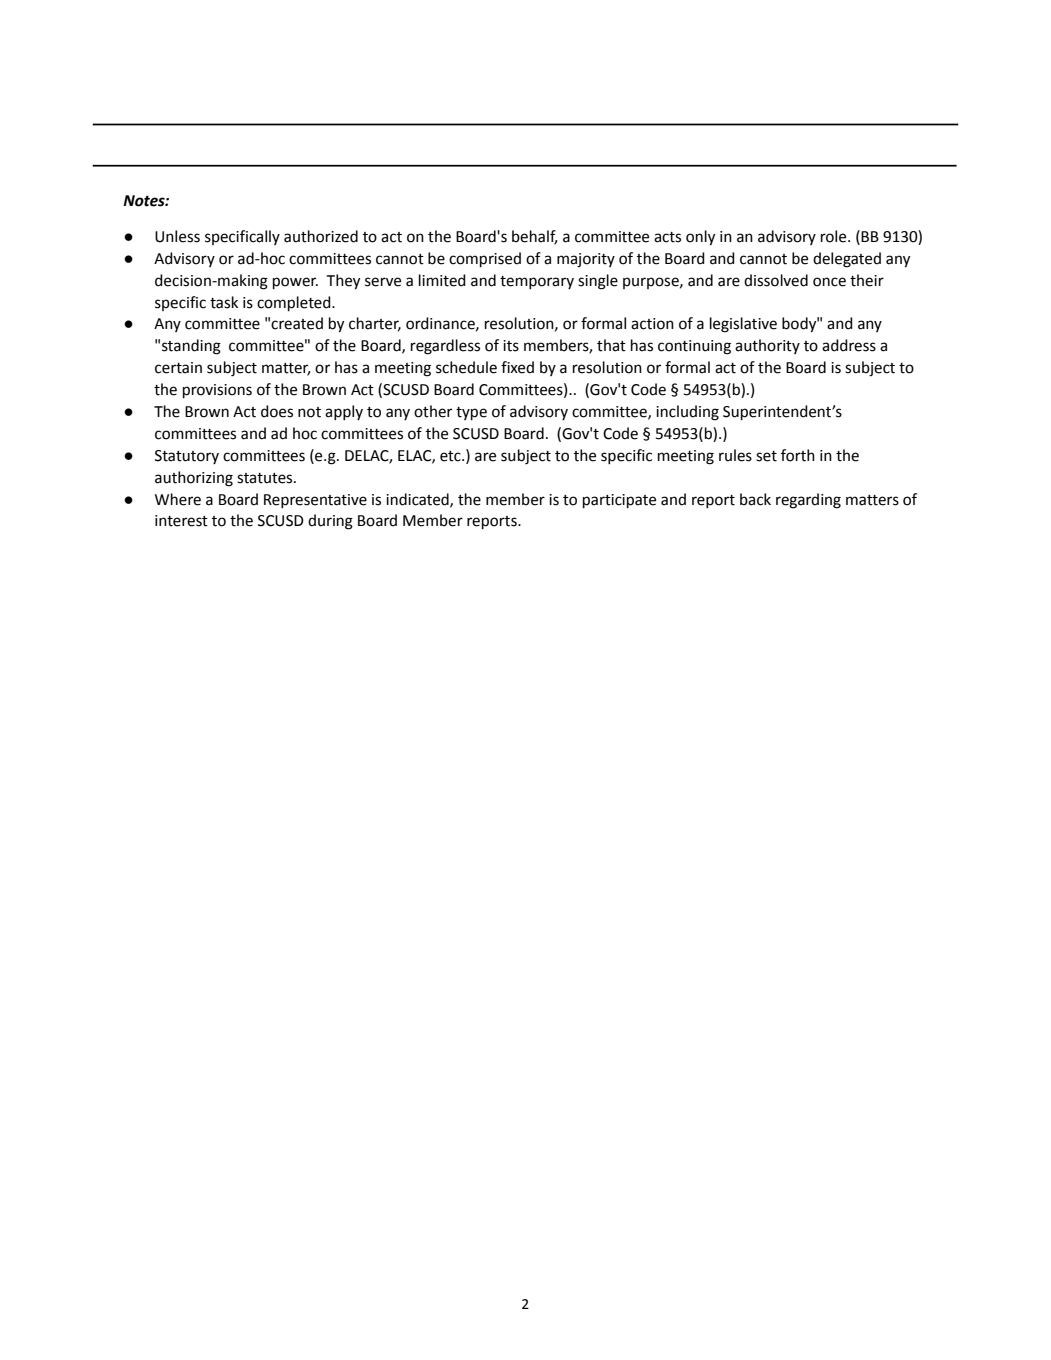 The image size is (1051, 1360). Describe the element at coordinates (808, 501) in the screenshot. I see `regarding` at that location.
